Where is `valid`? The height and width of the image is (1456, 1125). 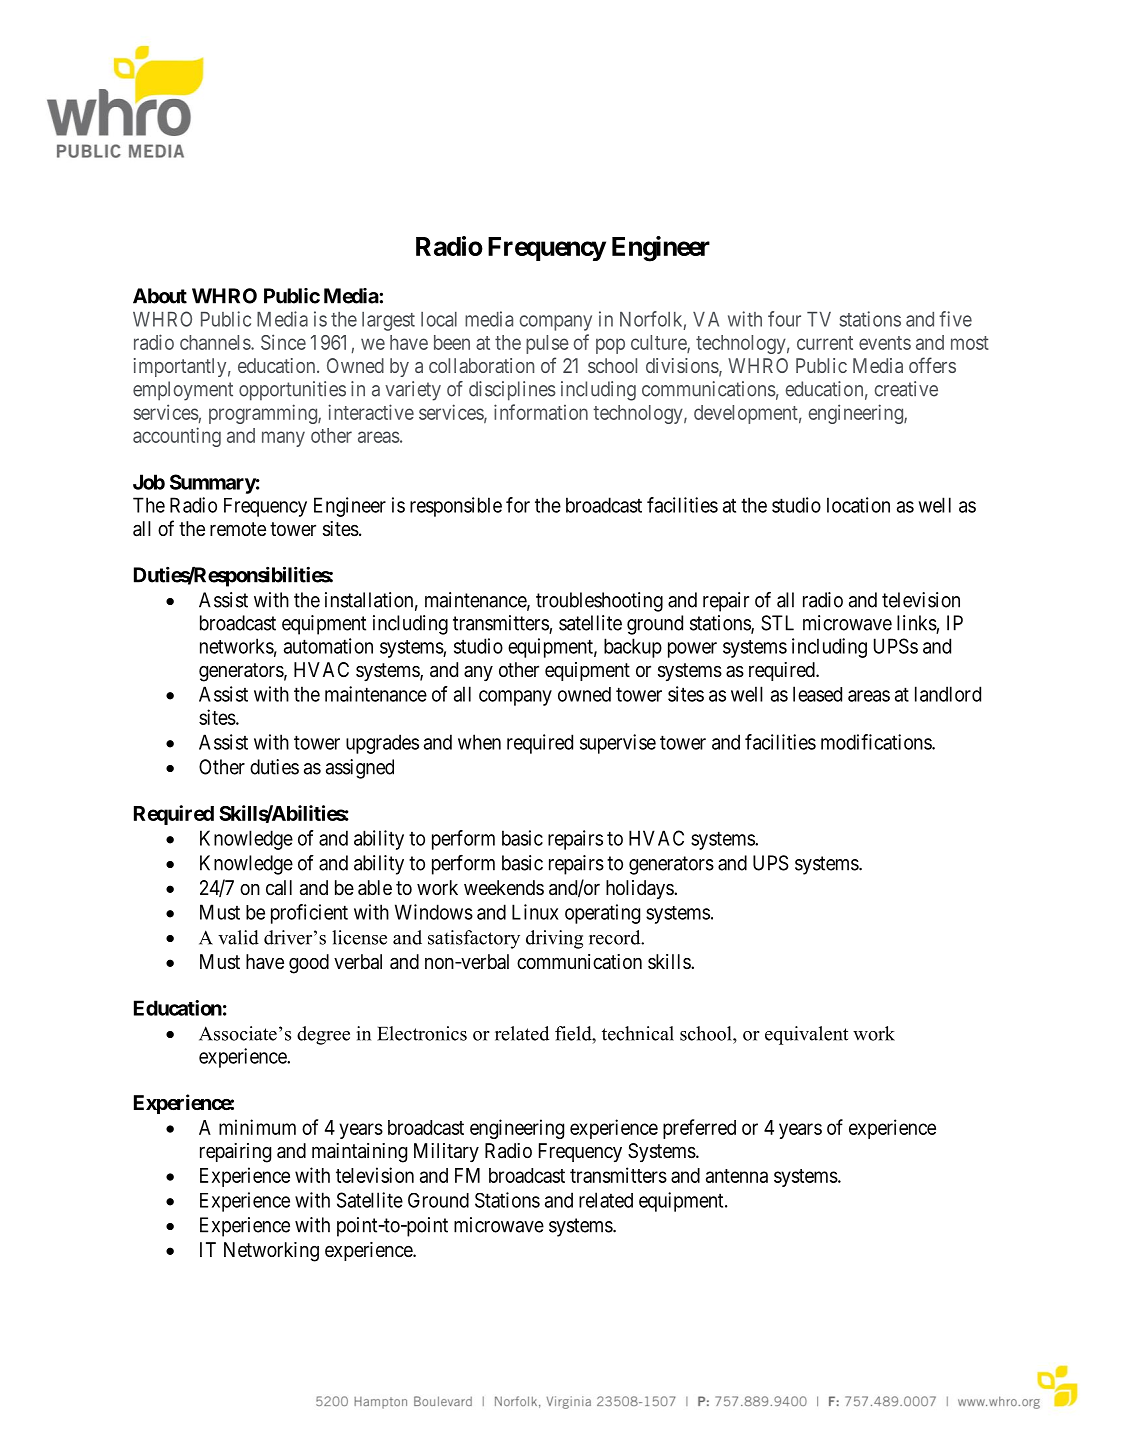 valid is located at coordinates (238, 937).
